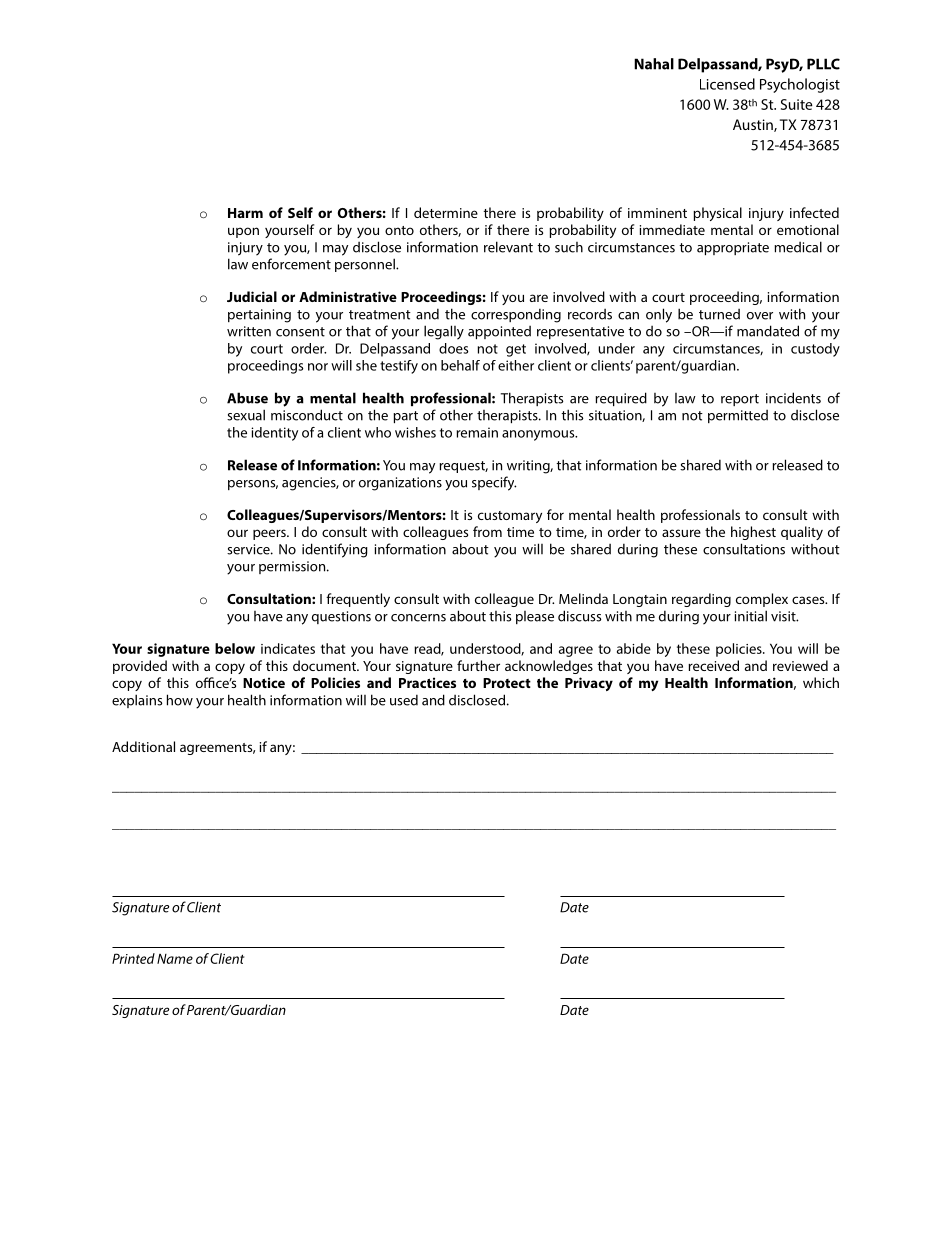 Image resolution: width=952 pixels, height=1233 pixels. I want to click on Printed, so click(133, 958).
